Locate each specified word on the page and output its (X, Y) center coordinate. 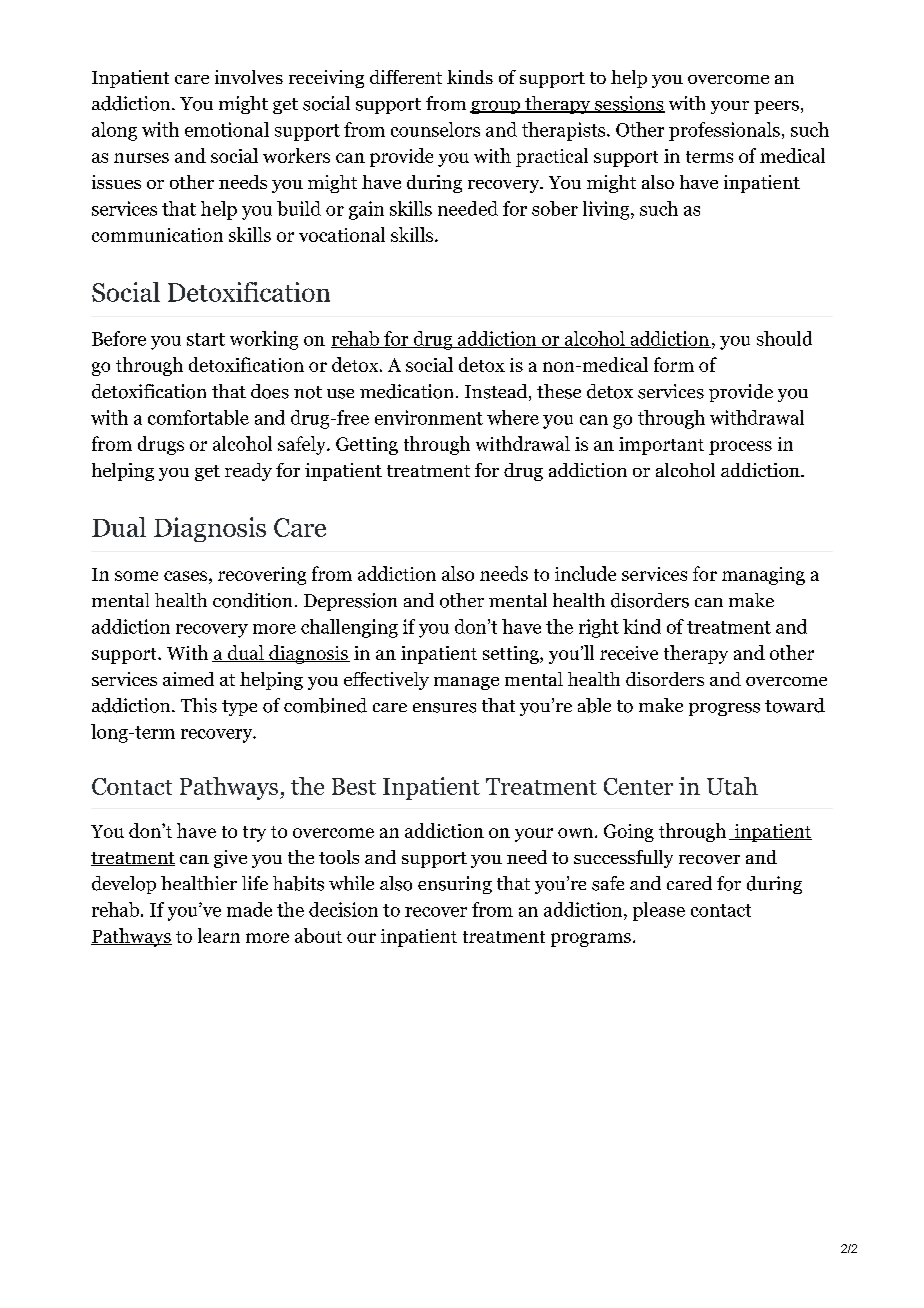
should (784, 338)
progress (724, 709)
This (199, 705)
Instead (497, 392)
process (740, 448)
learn (219, 935)
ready (248, 472)
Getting (367, 446)
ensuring (455, 885)
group (496, 107)
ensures (444, 708)
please (659, 911)
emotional (227, 129)
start (206, 339)
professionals (724, 131)
